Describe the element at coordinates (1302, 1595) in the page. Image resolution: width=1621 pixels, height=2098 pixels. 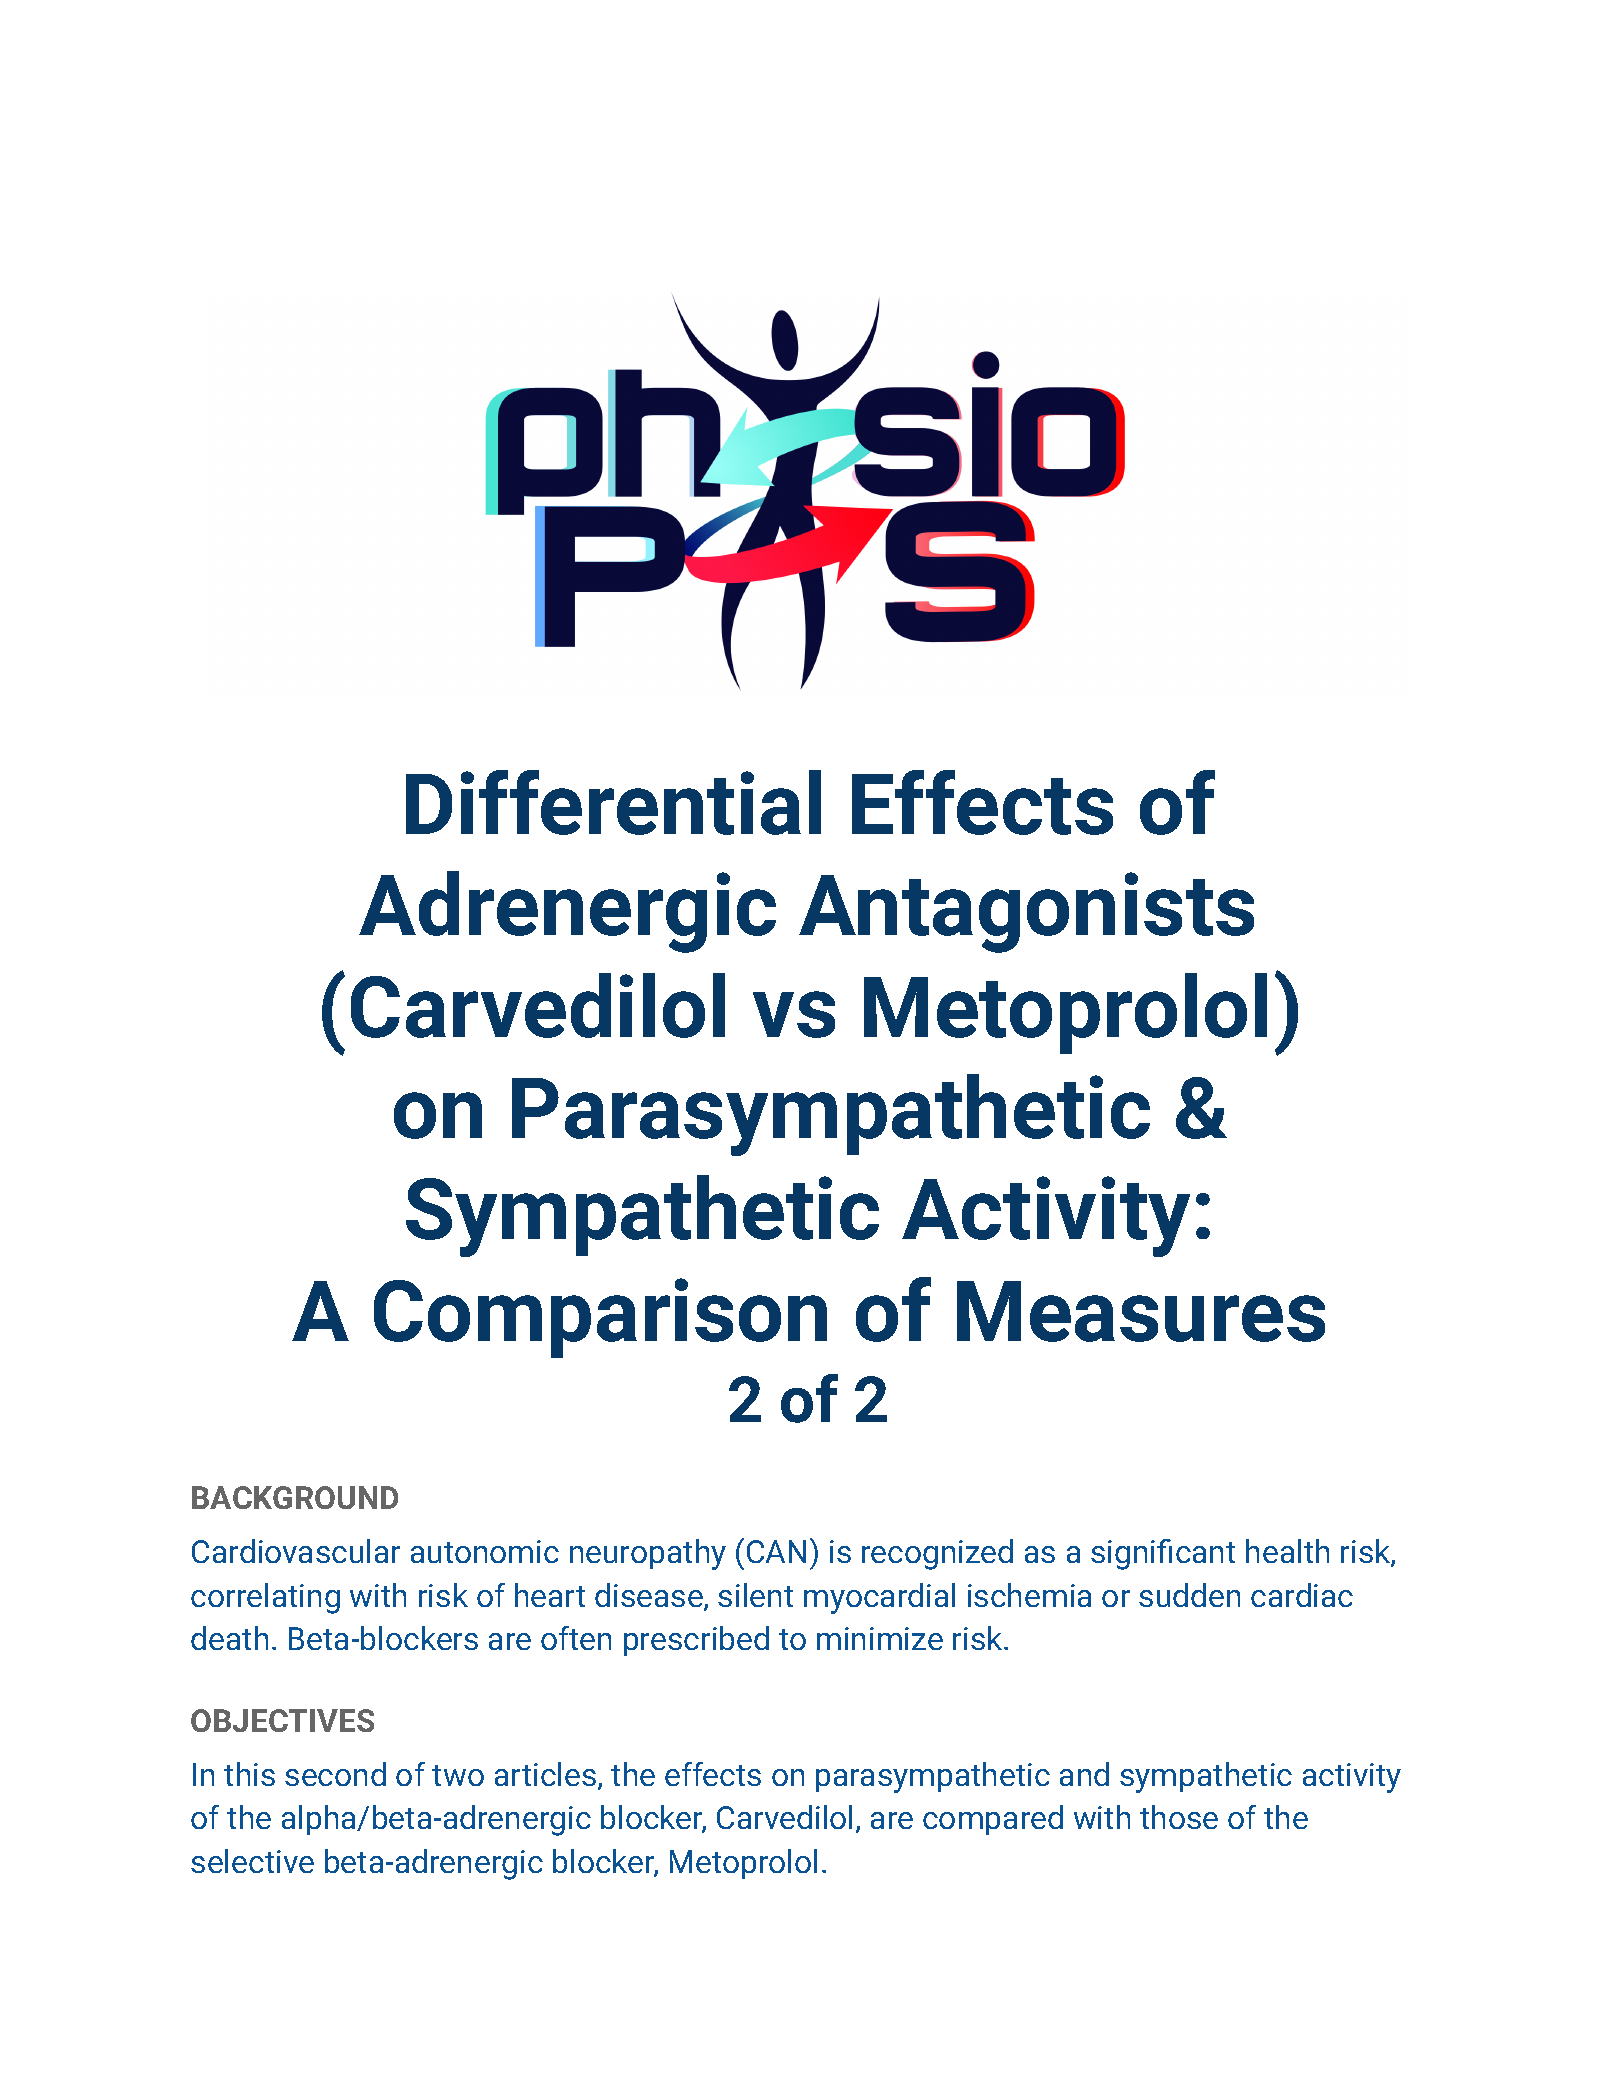
I see `cardiac` at that location.
